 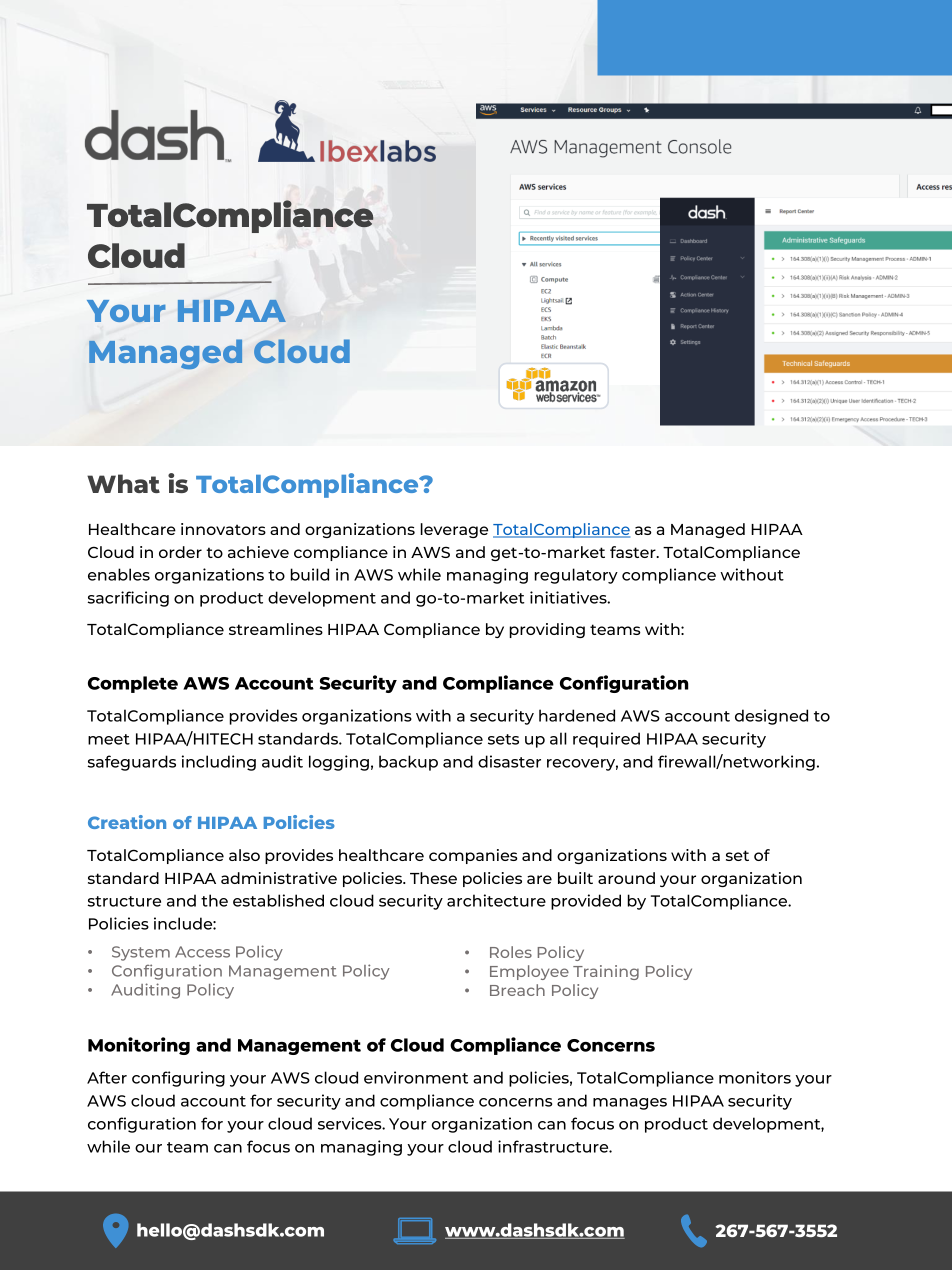 I want to click on monitors, so click(x=755, y=1077).
